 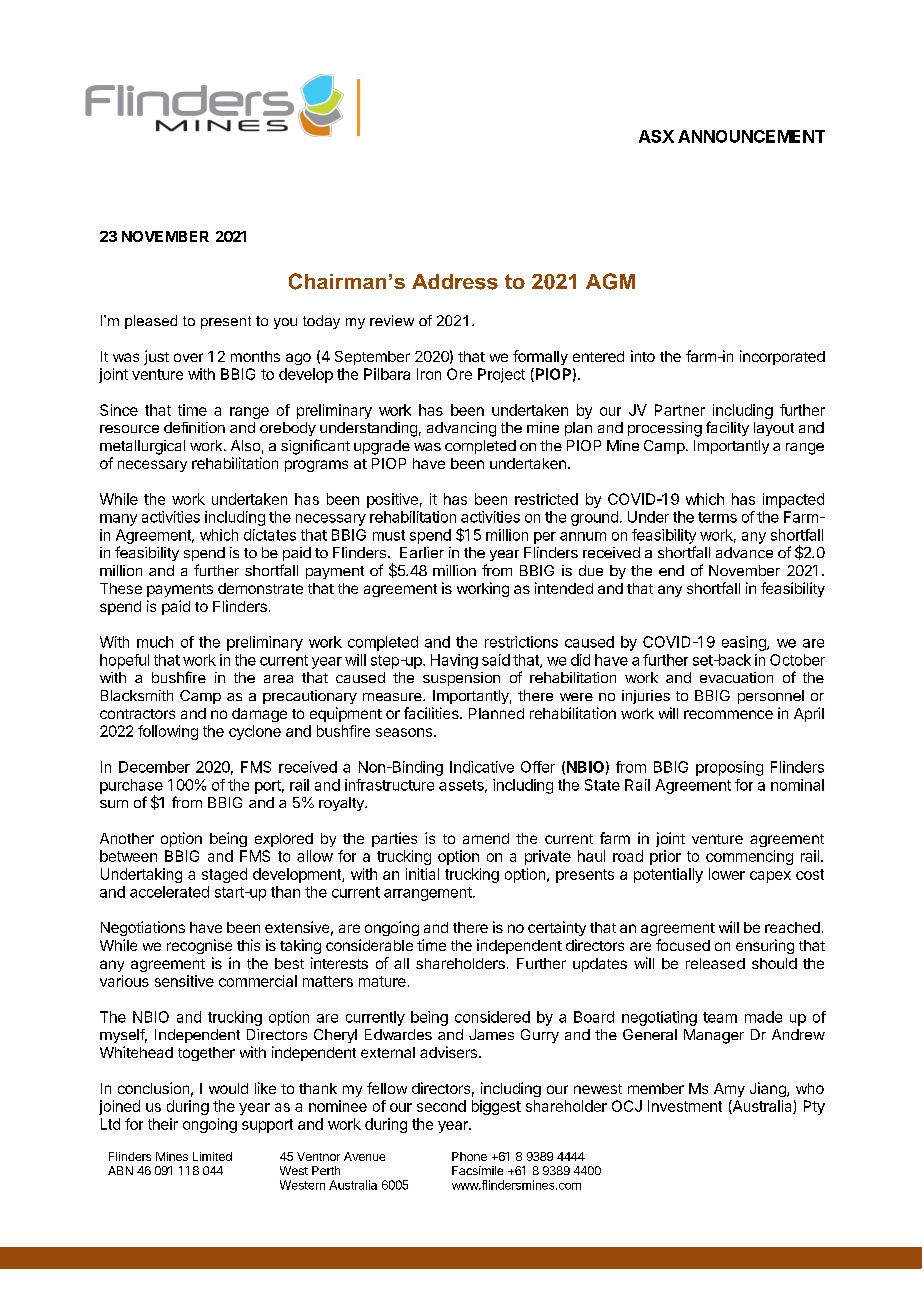 What do you see at coordinates (455, 282) in the screenshot?
I see `Address` at bounding box center [455, 282].
